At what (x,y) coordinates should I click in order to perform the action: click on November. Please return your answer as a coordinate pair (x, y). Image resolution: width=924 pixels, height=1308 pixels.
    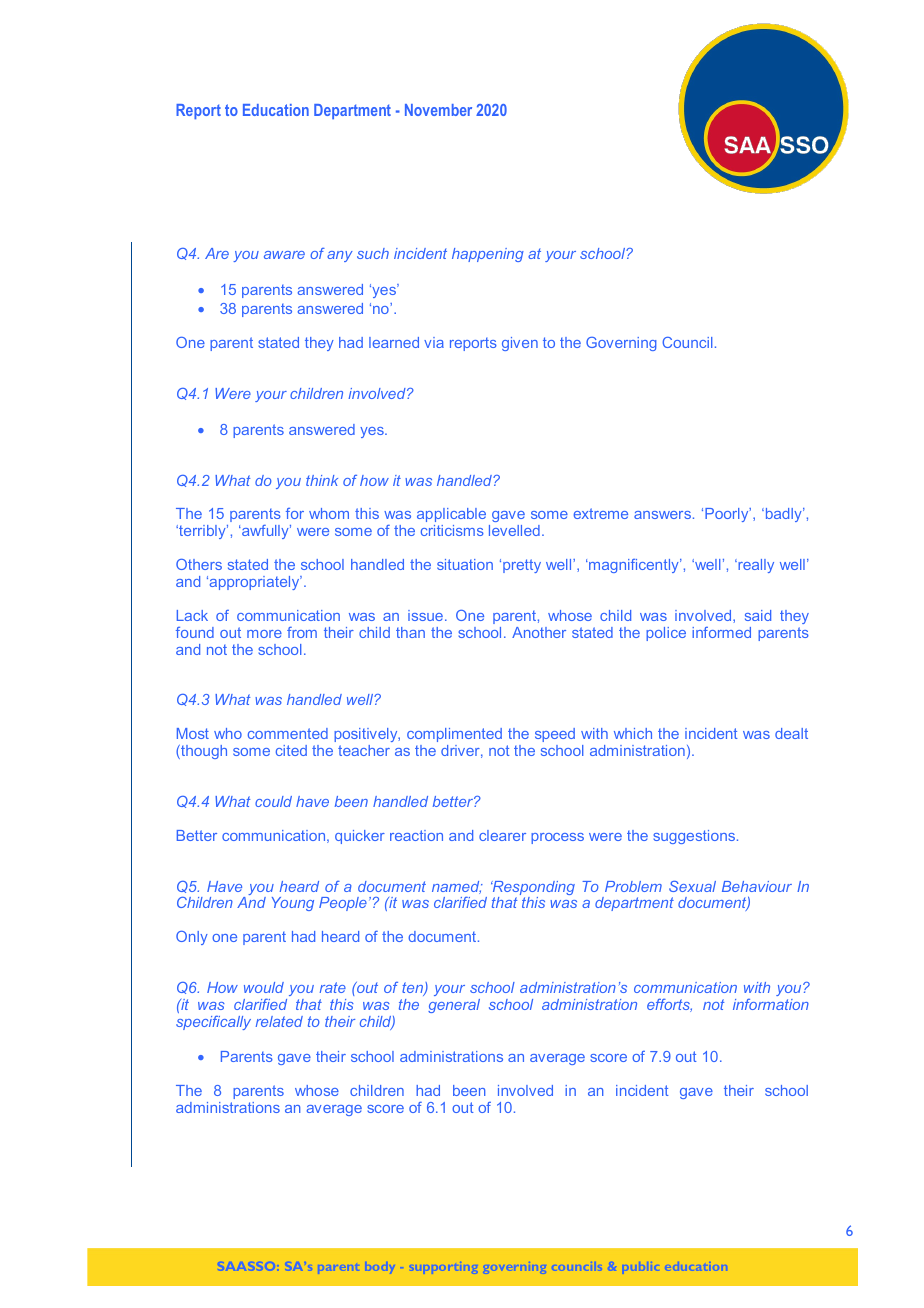
    Looking at the image, I should click on (438, 110).
